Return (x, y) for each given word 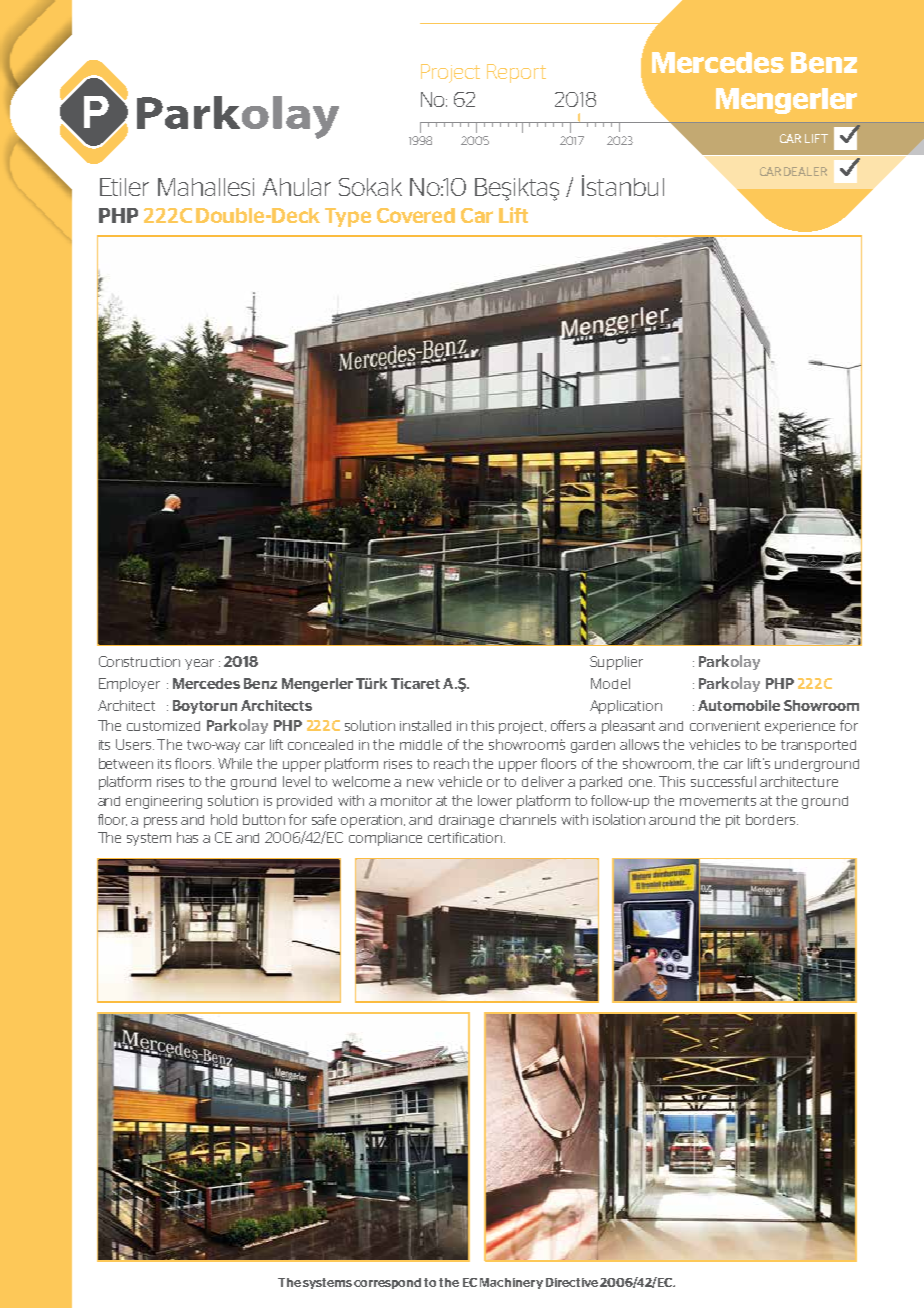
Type (348, 217)
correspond (387, 1283)
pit (733, 821)
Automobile (739, 705)
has (187, 837)
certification (466, 837)
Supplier (616, 663)
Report (516, 73)
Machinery (511, 1283)
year (199, 664)
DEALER (805, 171)
